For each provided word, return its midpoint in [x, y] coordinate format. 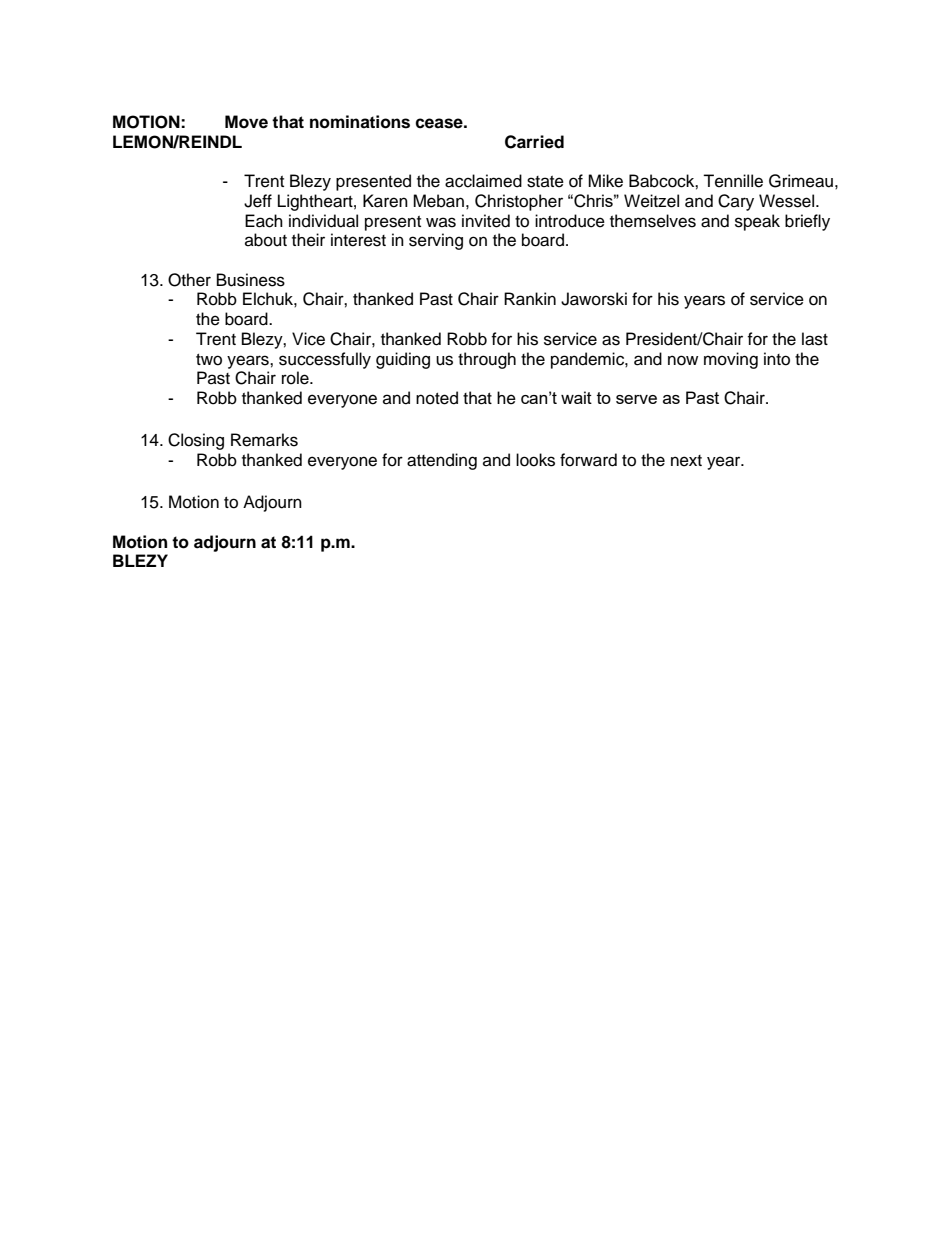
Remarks [264, 440]
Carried [534, 142]
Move [246, 122]
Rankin [530, 299]
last [815, 339]
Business [251, 280]
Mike [605, 181]
